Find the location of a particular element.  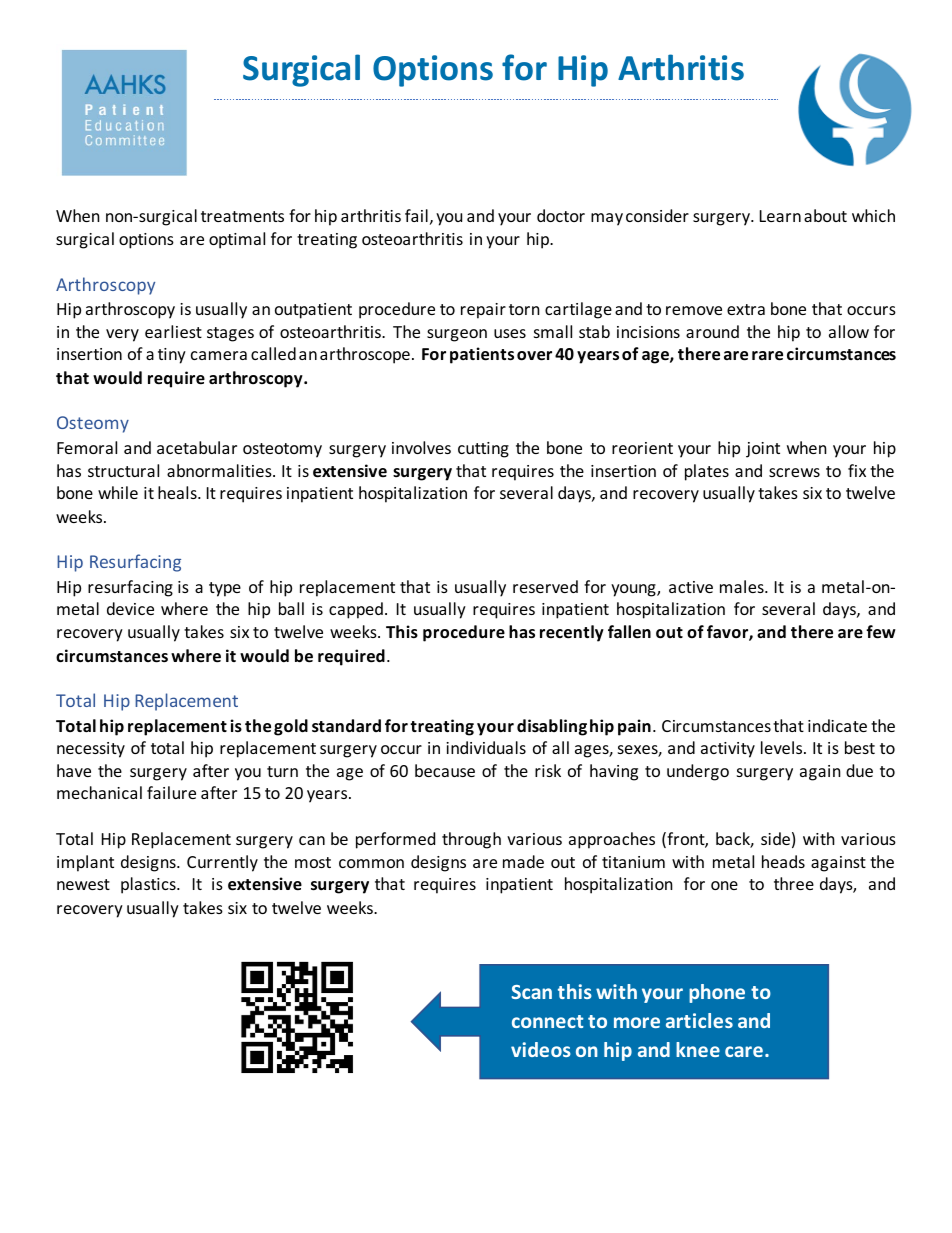

tiny is located at coordinates (172, 356).
